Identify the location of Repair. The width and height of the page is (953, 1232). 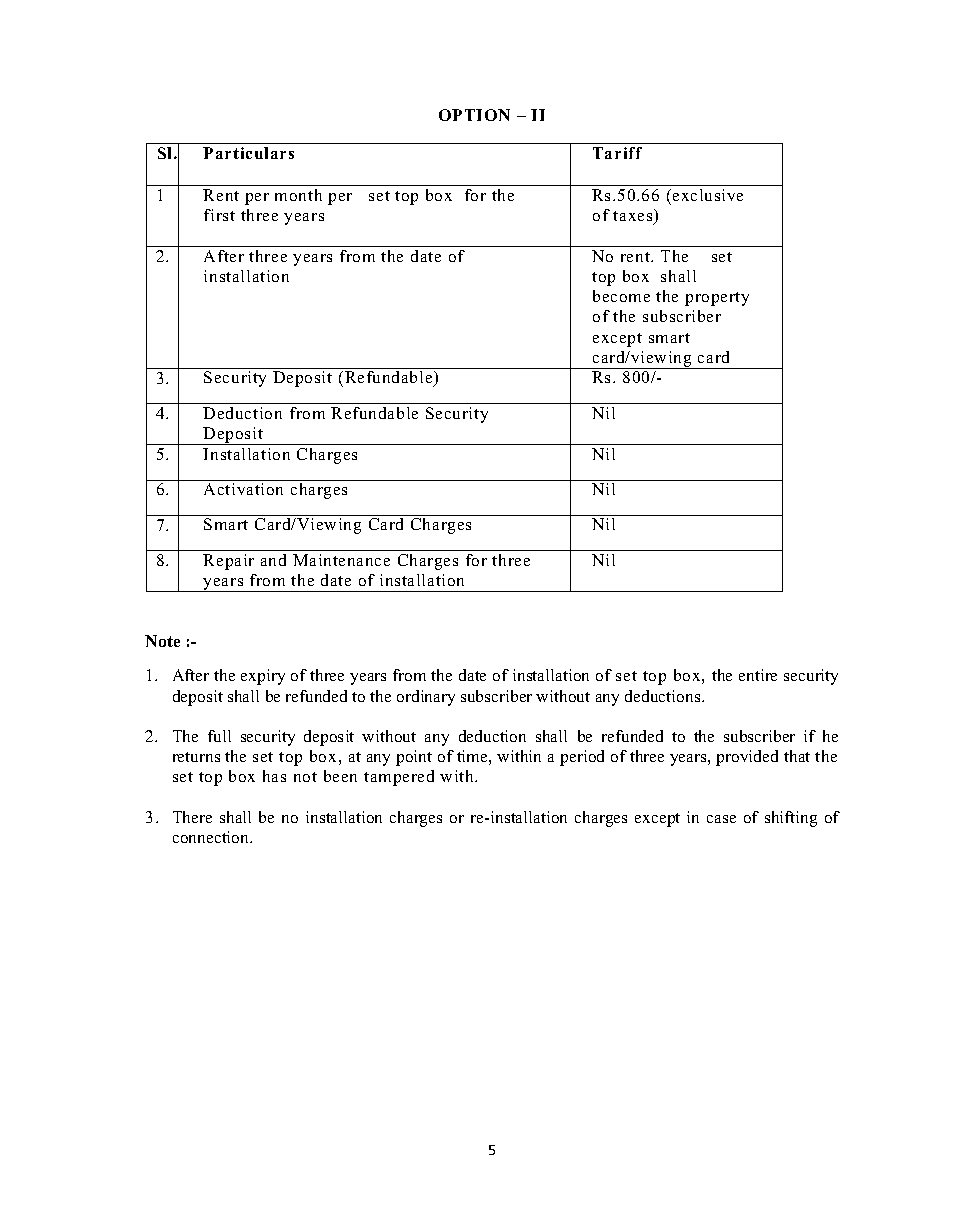
(228, 562).
